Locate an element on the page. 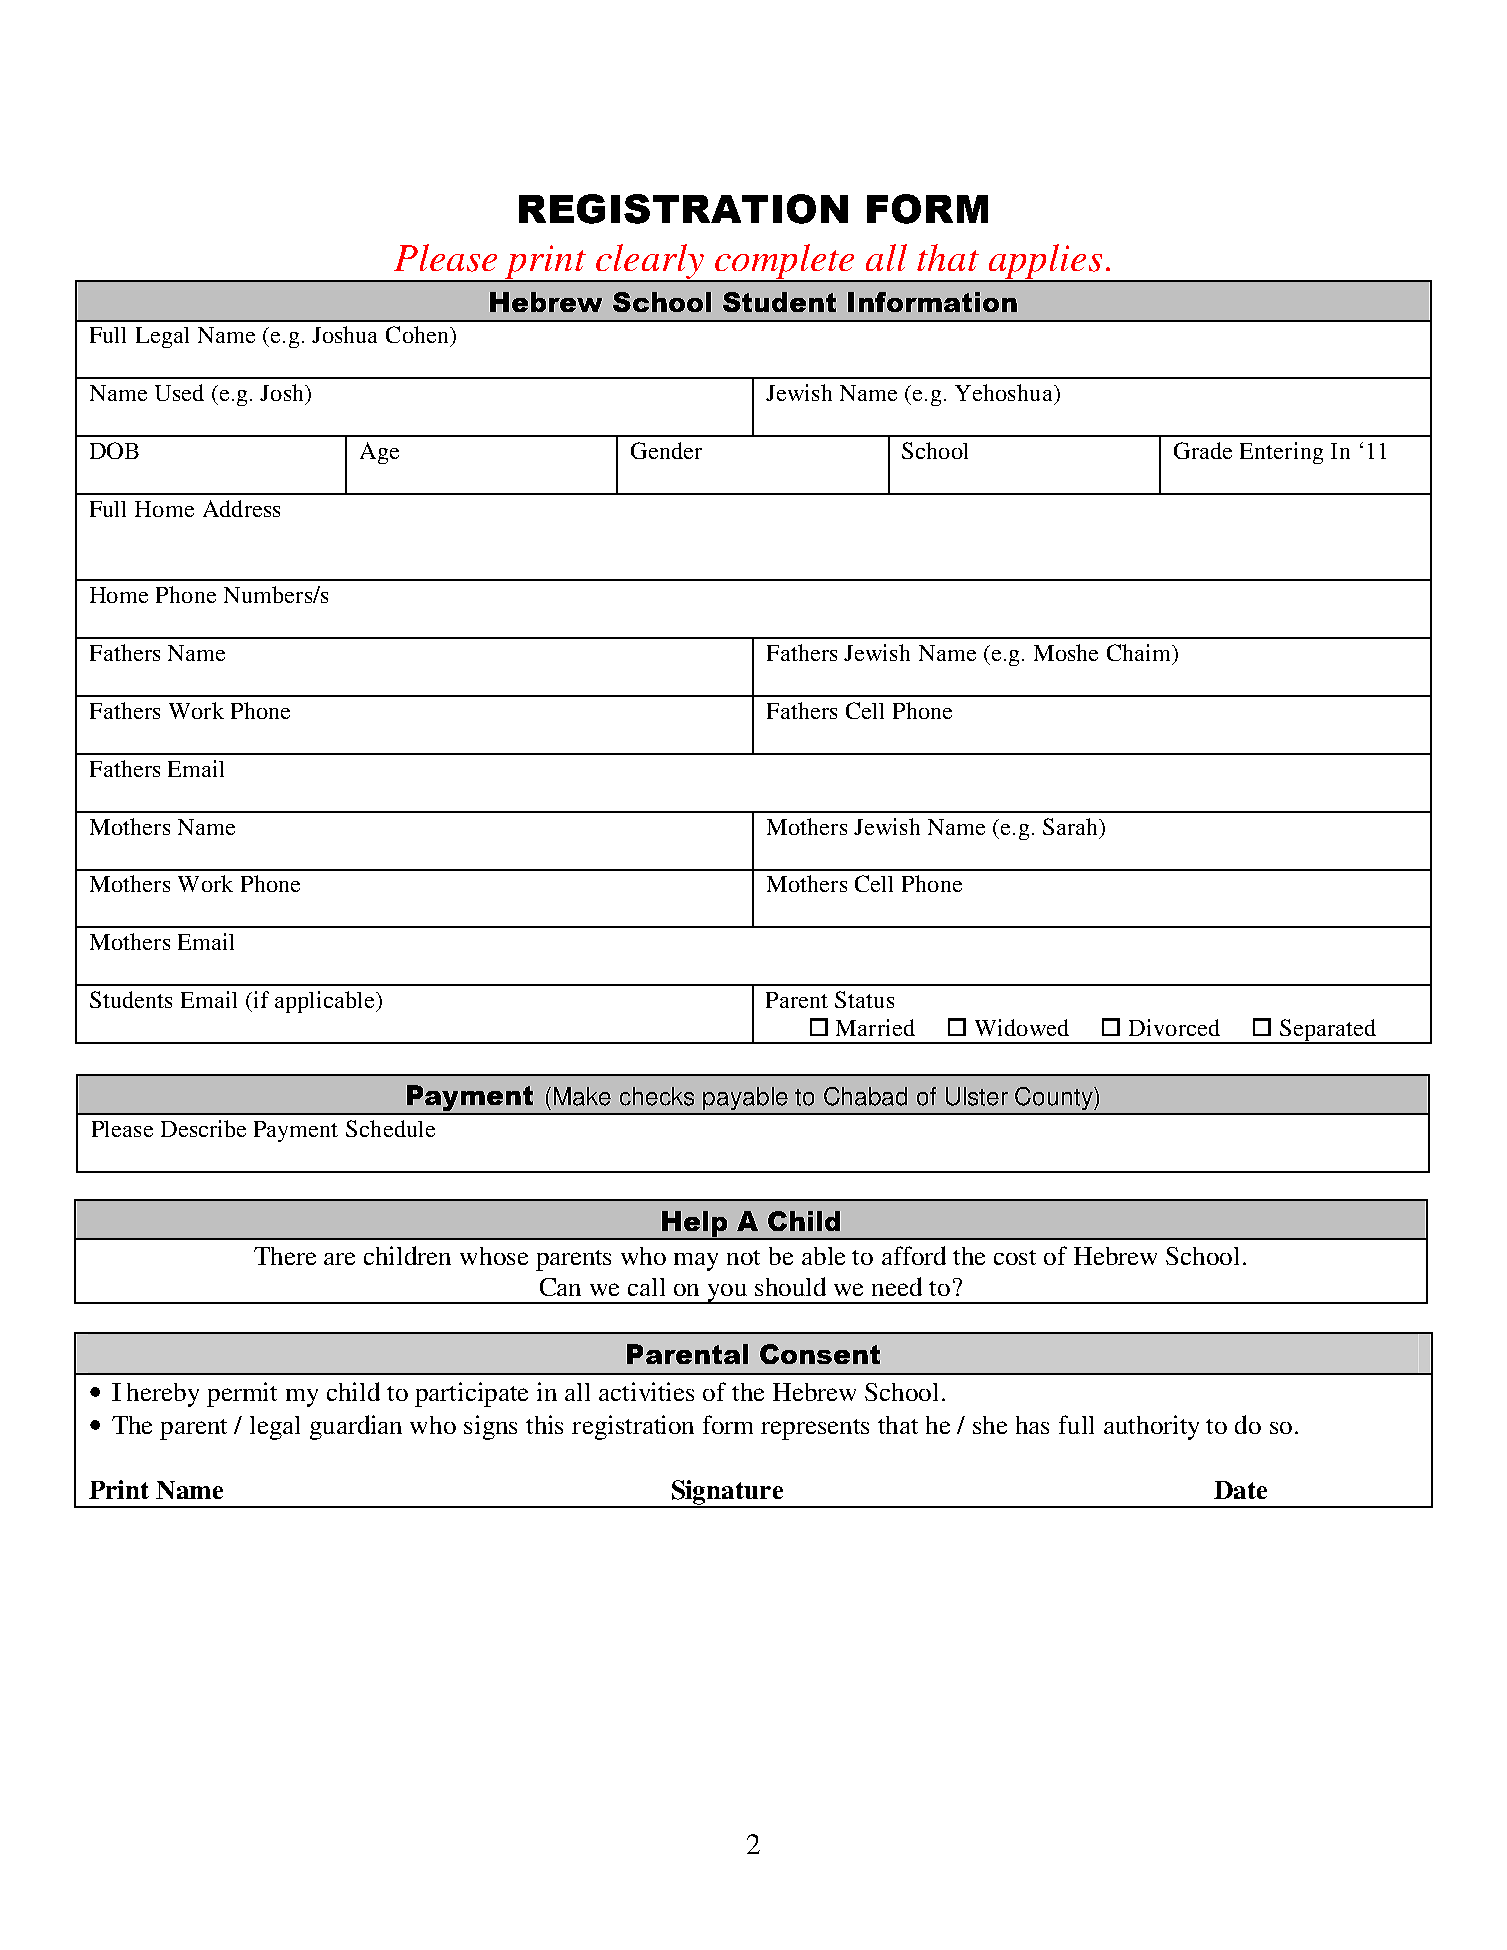  Status is located at coordinates (864, 999).
